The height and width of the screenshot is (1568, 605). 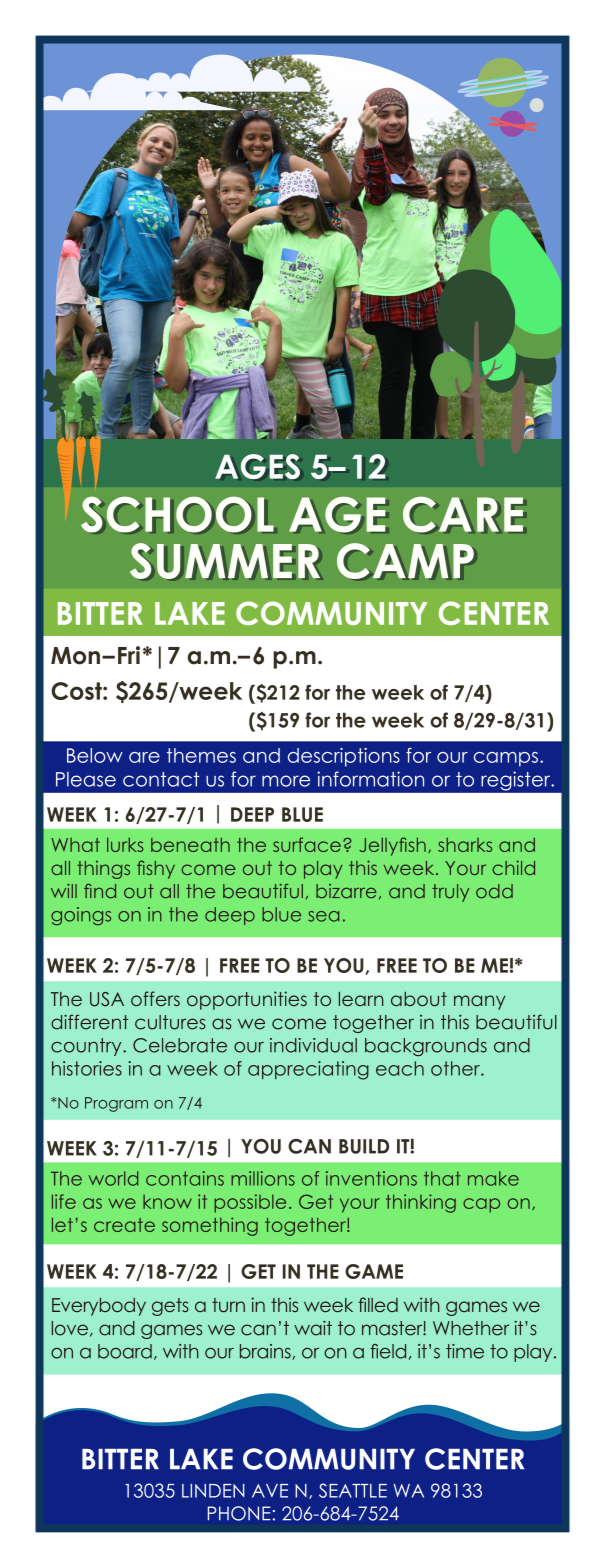 What do you see at coordinates (442, 1178) in the screenshot?
I see `that` at bounding box center [442, 1178].
